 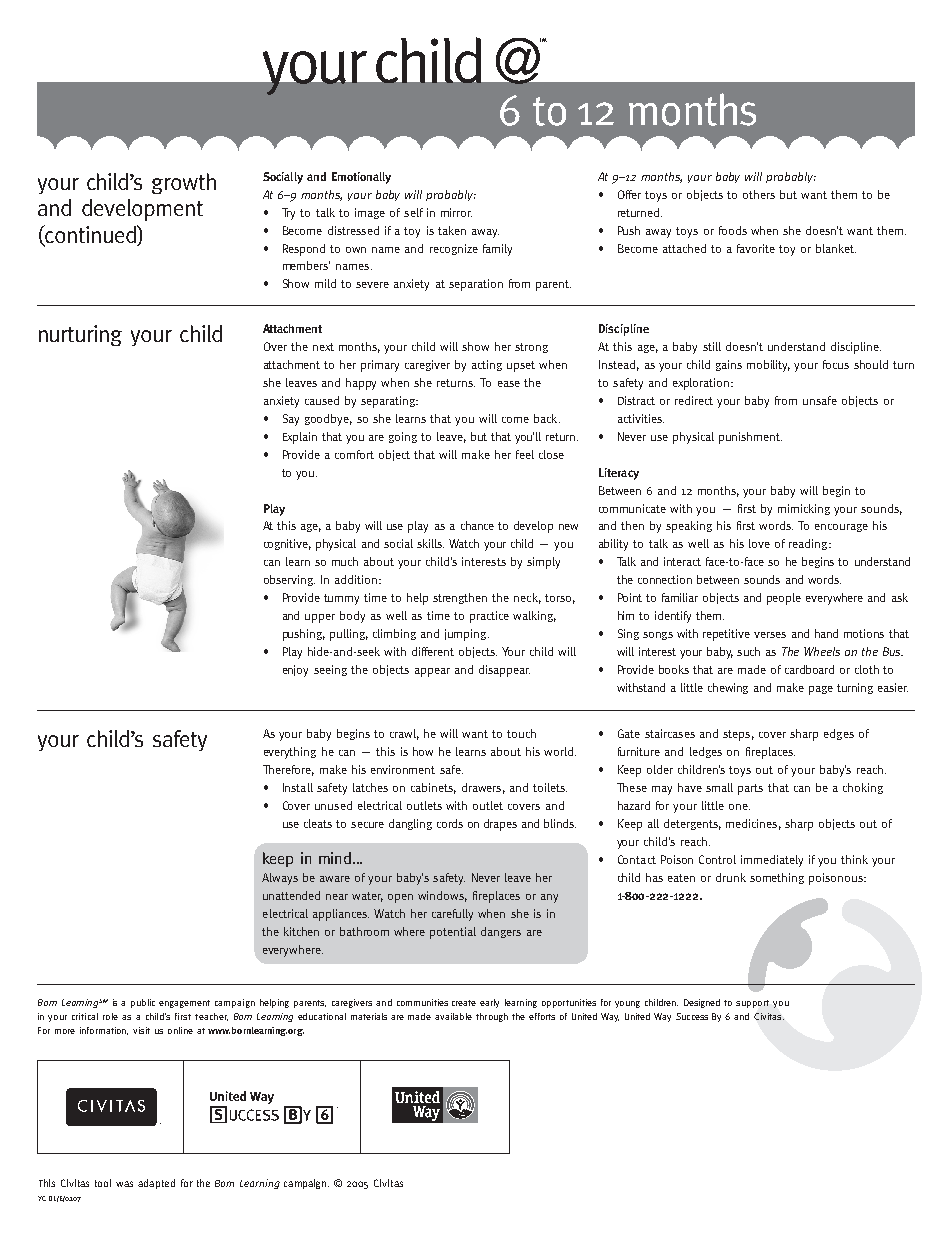 I want to click on cardboard, so click(x=809, y=669).
